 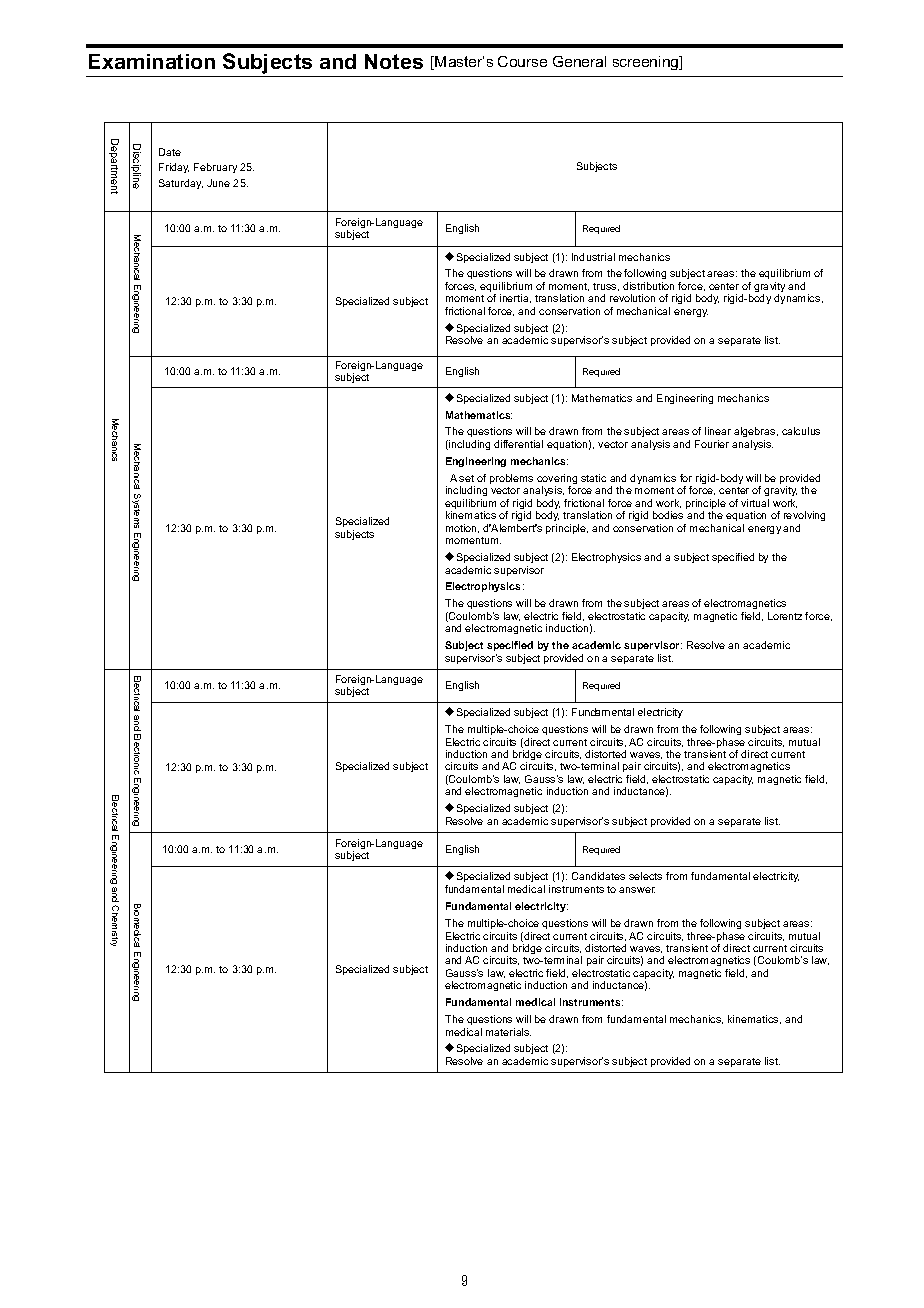 What do you see at coordinates (648, 286) in the page?
I see `distribution` at bounding box center [648, 286].
